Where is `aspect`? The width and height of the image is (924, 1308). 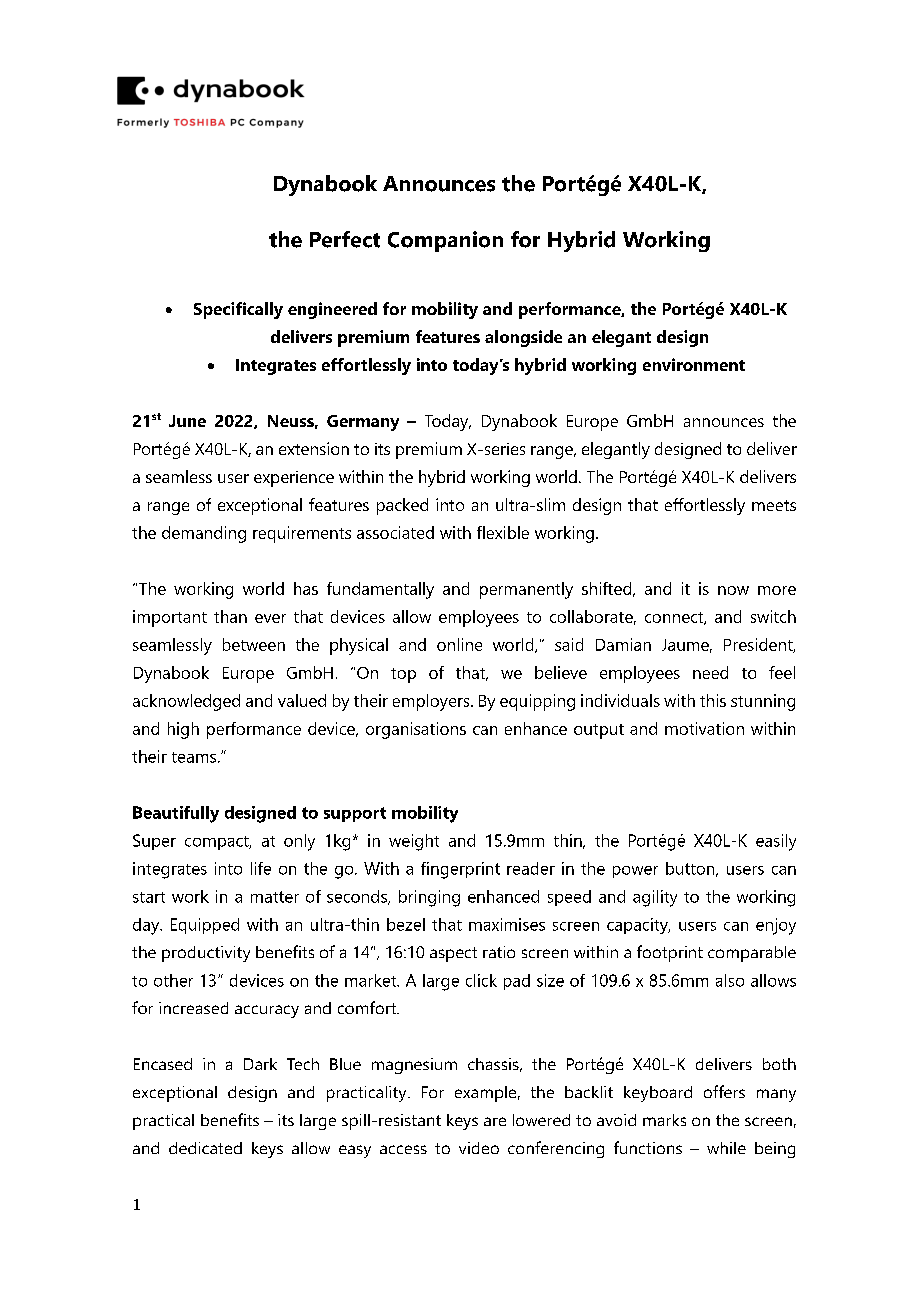
aspect is located at coordinates (453, 954).
